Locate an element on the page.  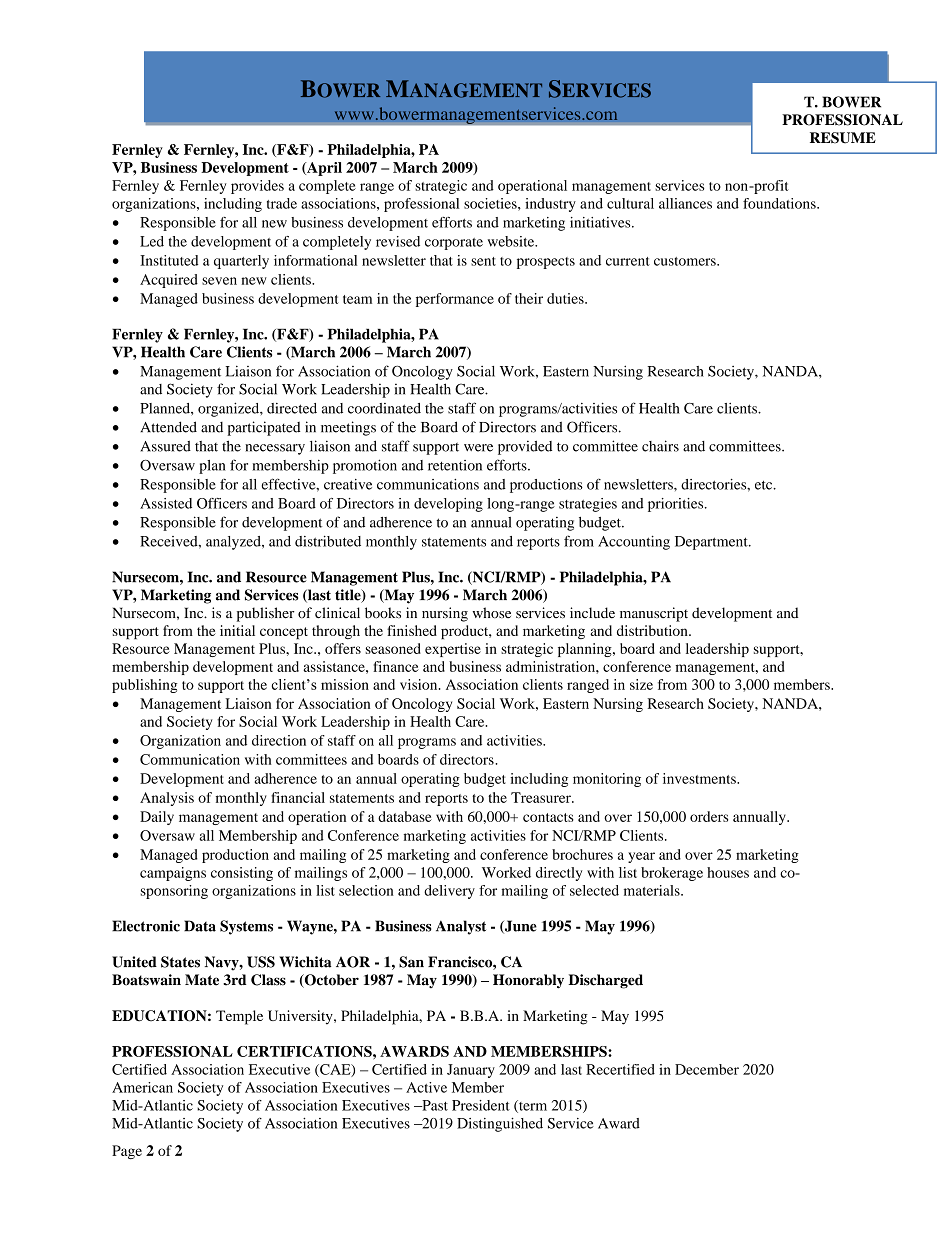
expertise is located at coordinates (453, 650).
